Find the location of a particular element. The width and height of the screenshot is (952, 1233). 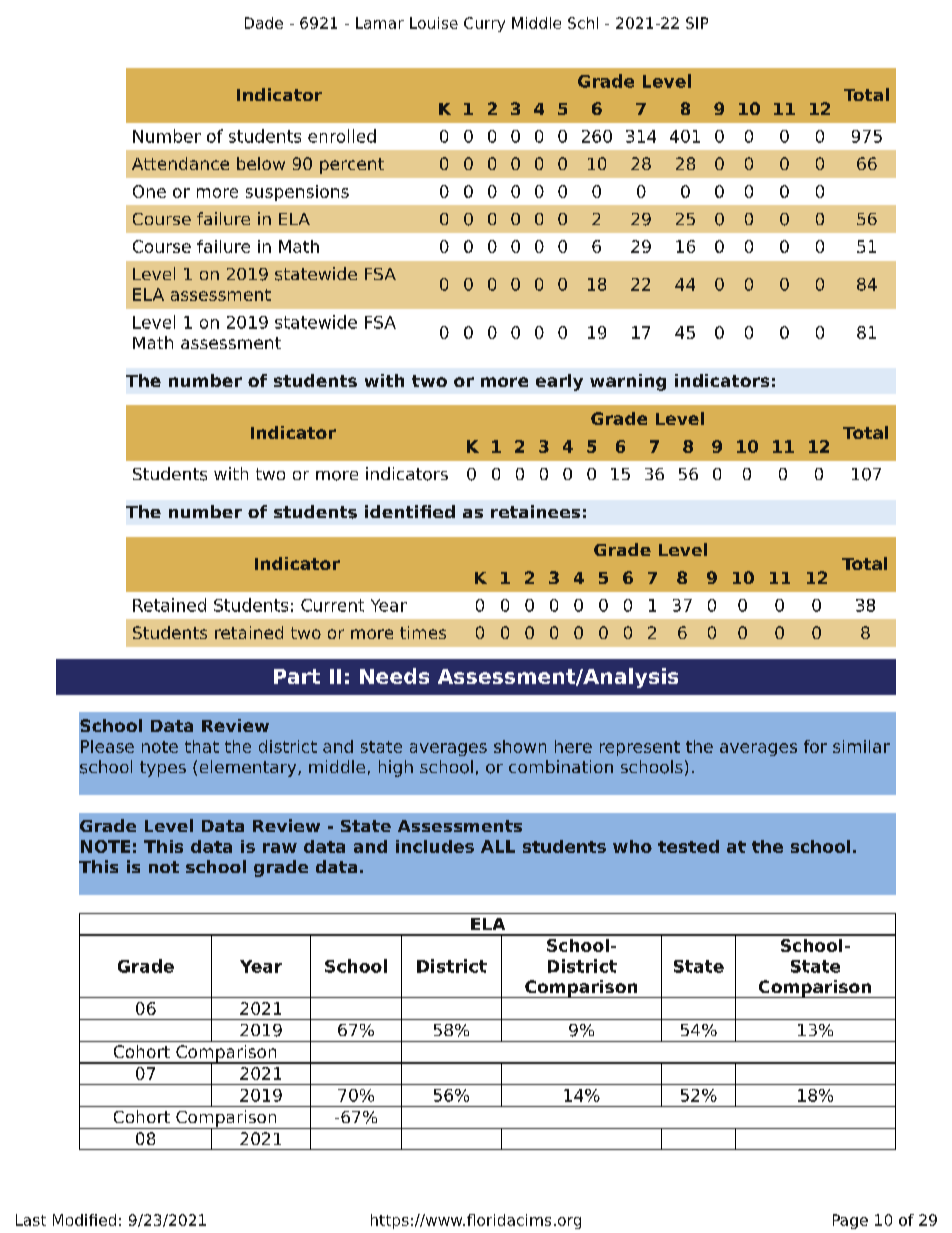

early is located at coordinates (559, 382).
